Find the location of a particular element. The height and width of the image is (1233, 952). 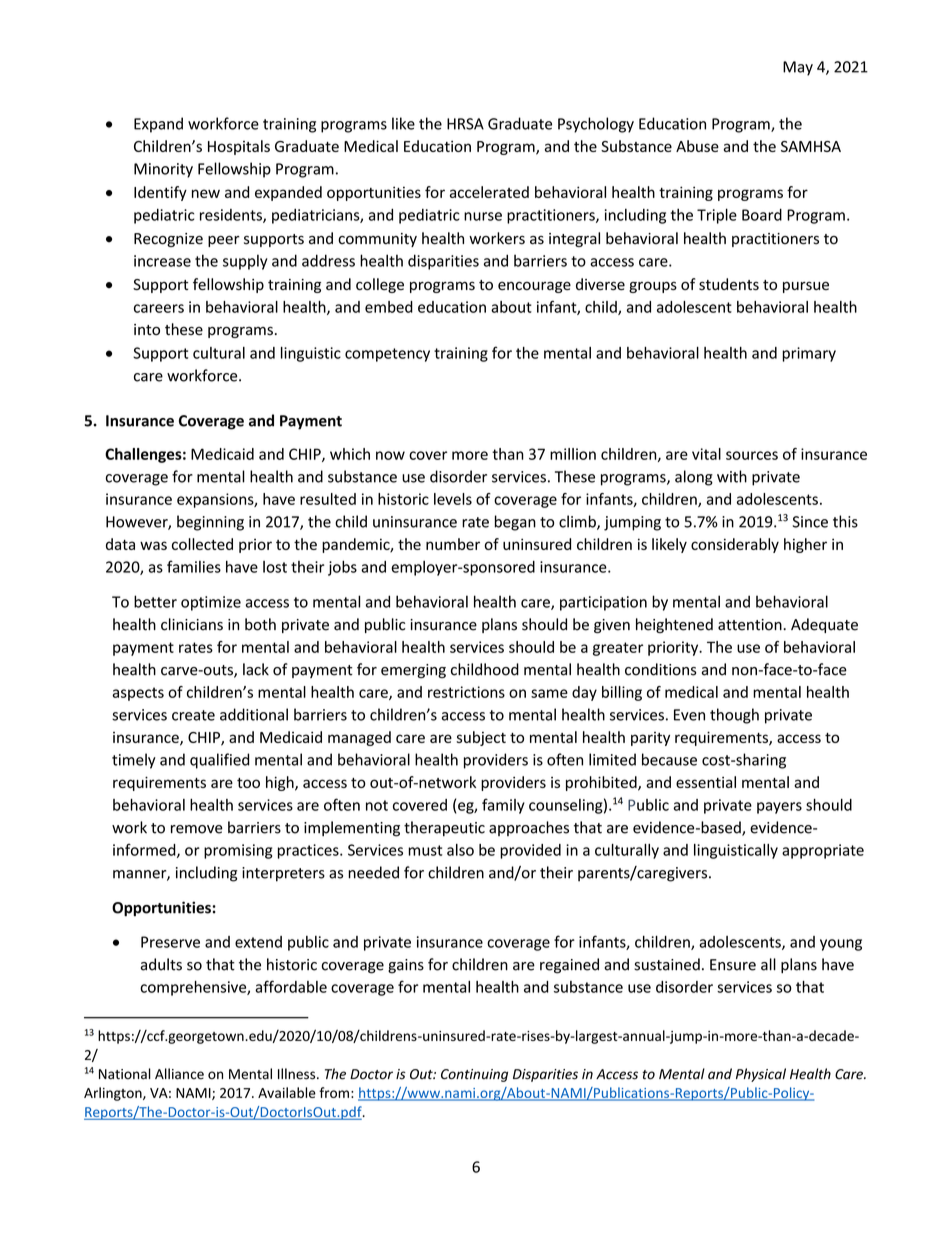

Hospitals is located at coordinates (239, 147).
